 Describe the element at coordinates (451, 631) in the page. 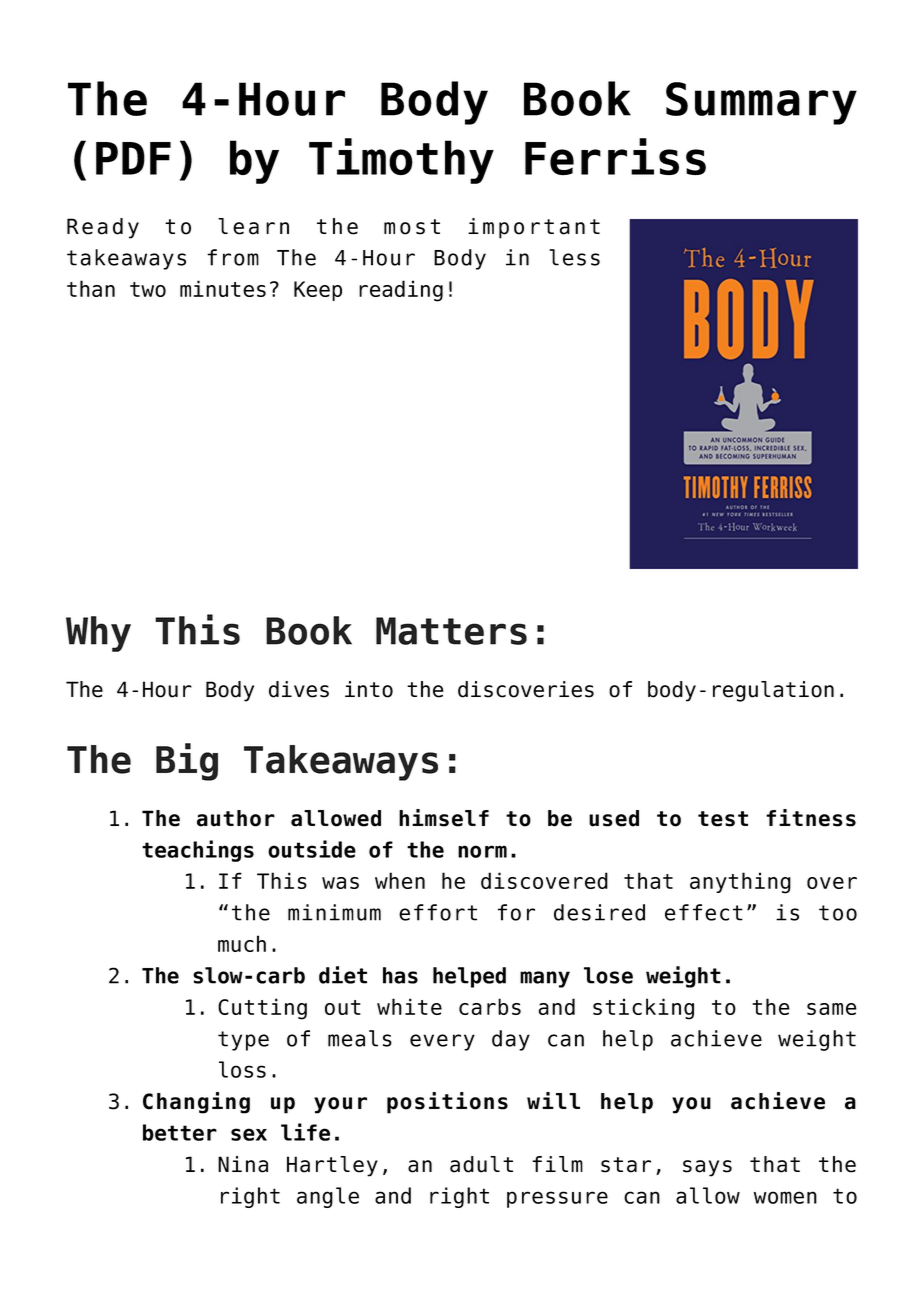

I see `Matters` at that location.
